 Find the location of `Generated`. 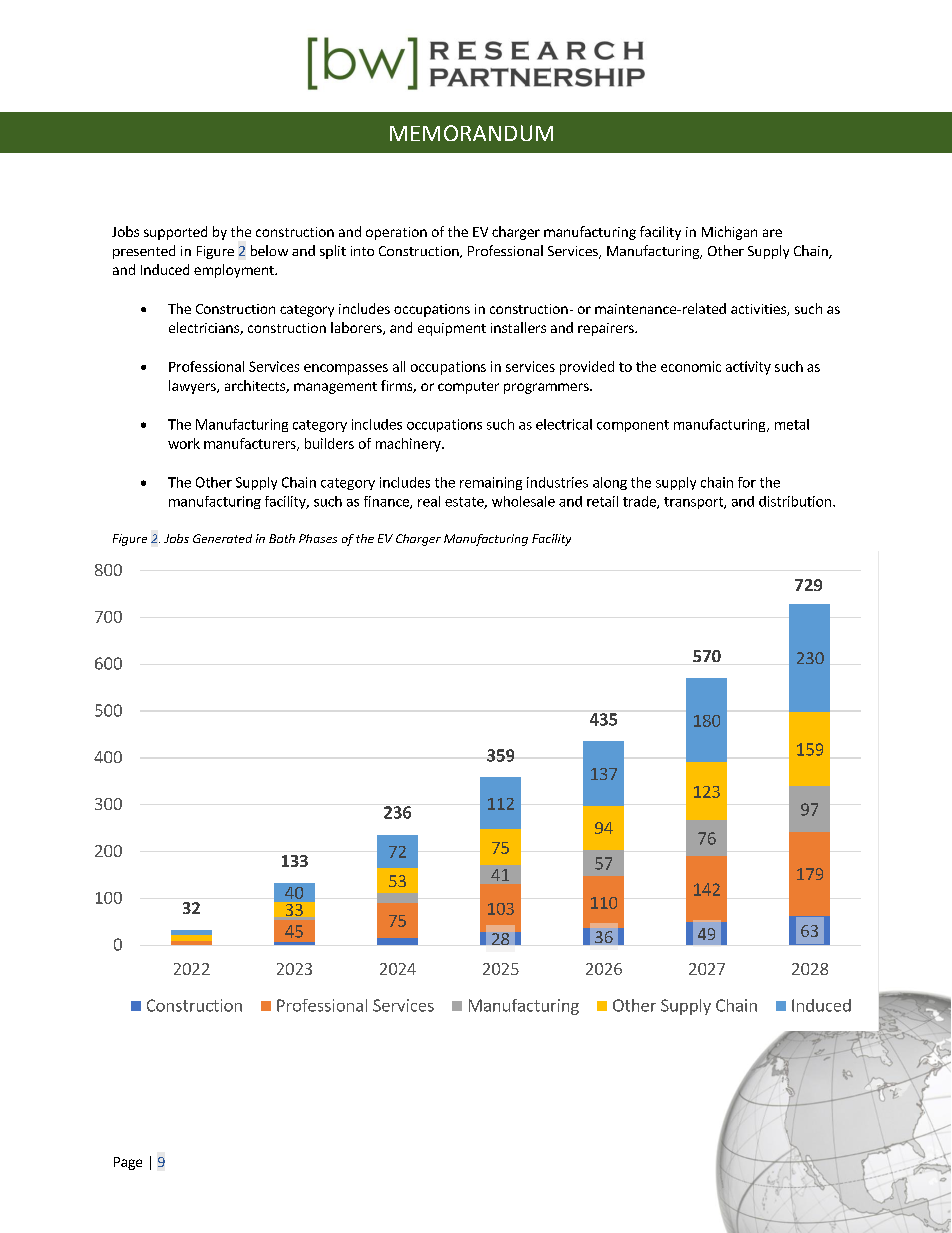

Generated is located at coordinates (222, 538).
